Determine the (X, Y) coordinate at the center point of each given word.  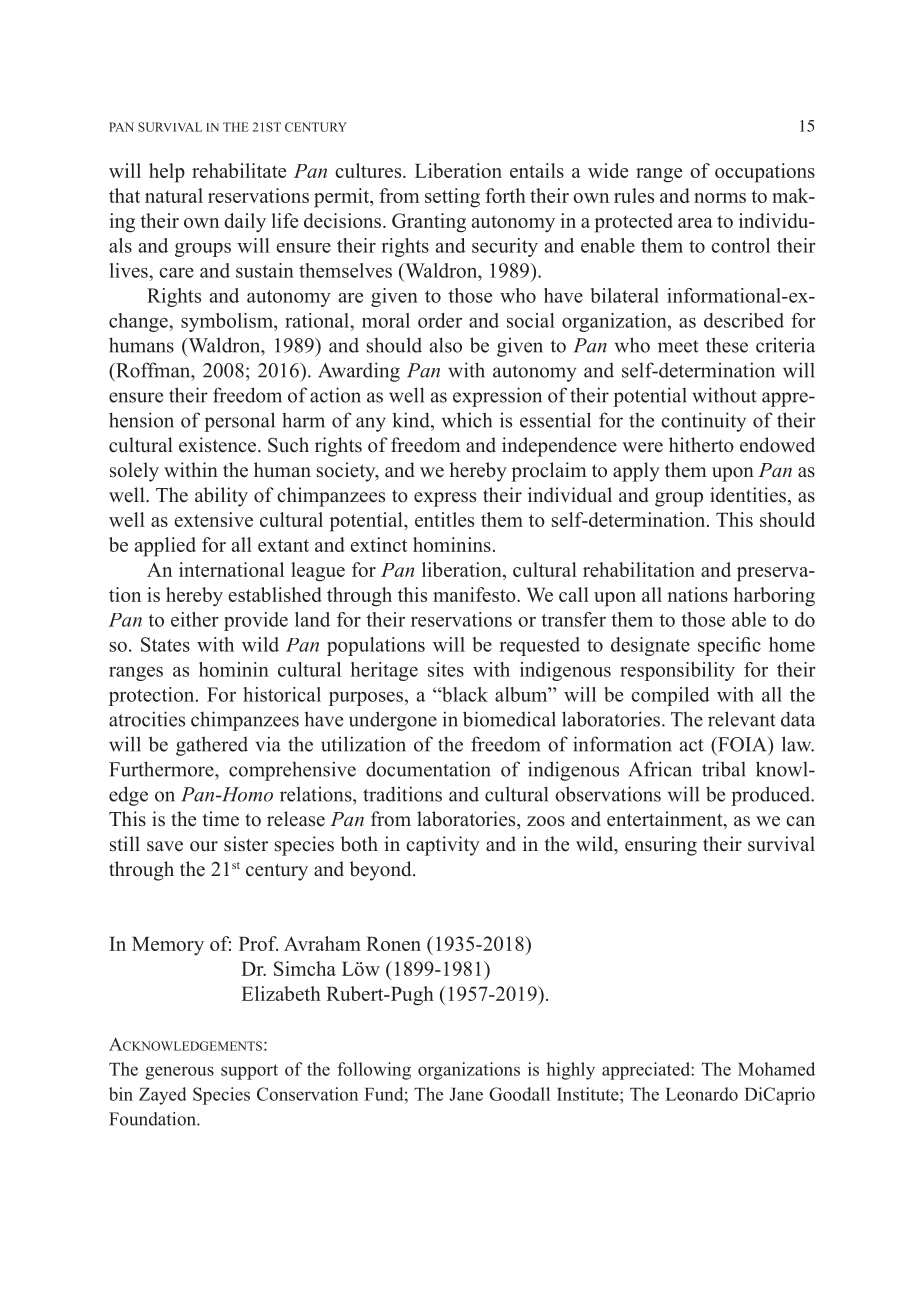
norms (720, 198)
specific (729, 646)
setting (452, 198)
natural (174, 195)
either (195, 619)
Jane (466, 1094)
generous (179, 1073)
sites (446, 669)
